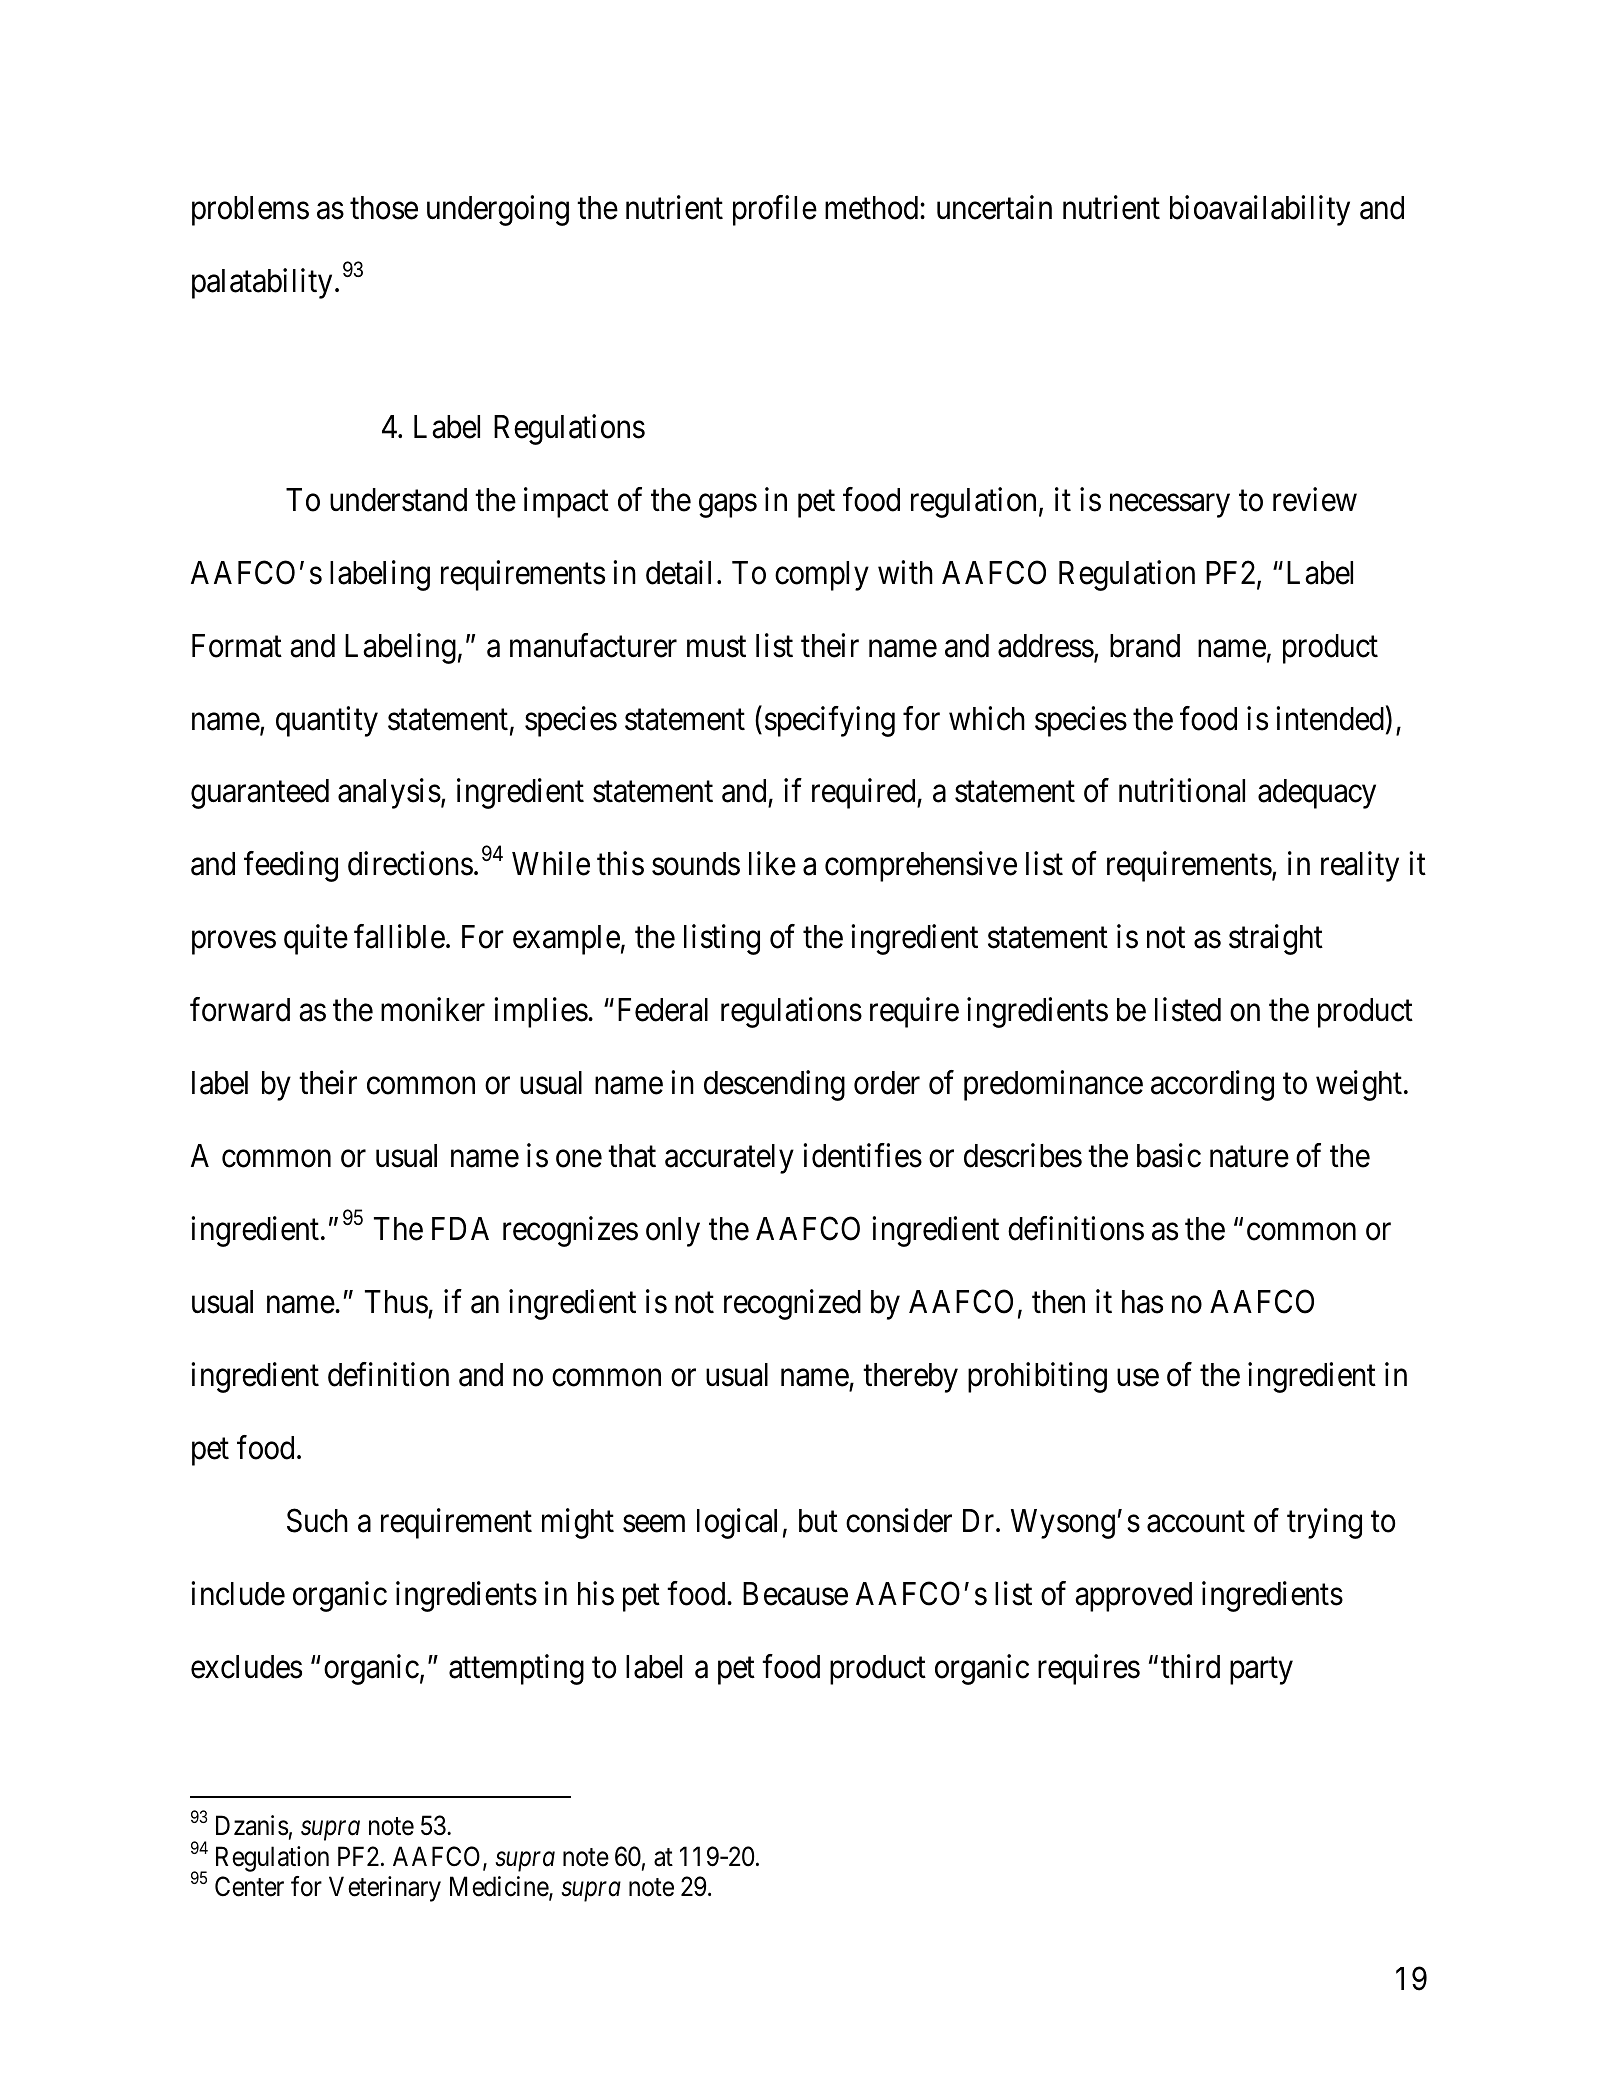  Describe the element at coordinates (384, 208) in the screenshot. I see `those` at that location.
